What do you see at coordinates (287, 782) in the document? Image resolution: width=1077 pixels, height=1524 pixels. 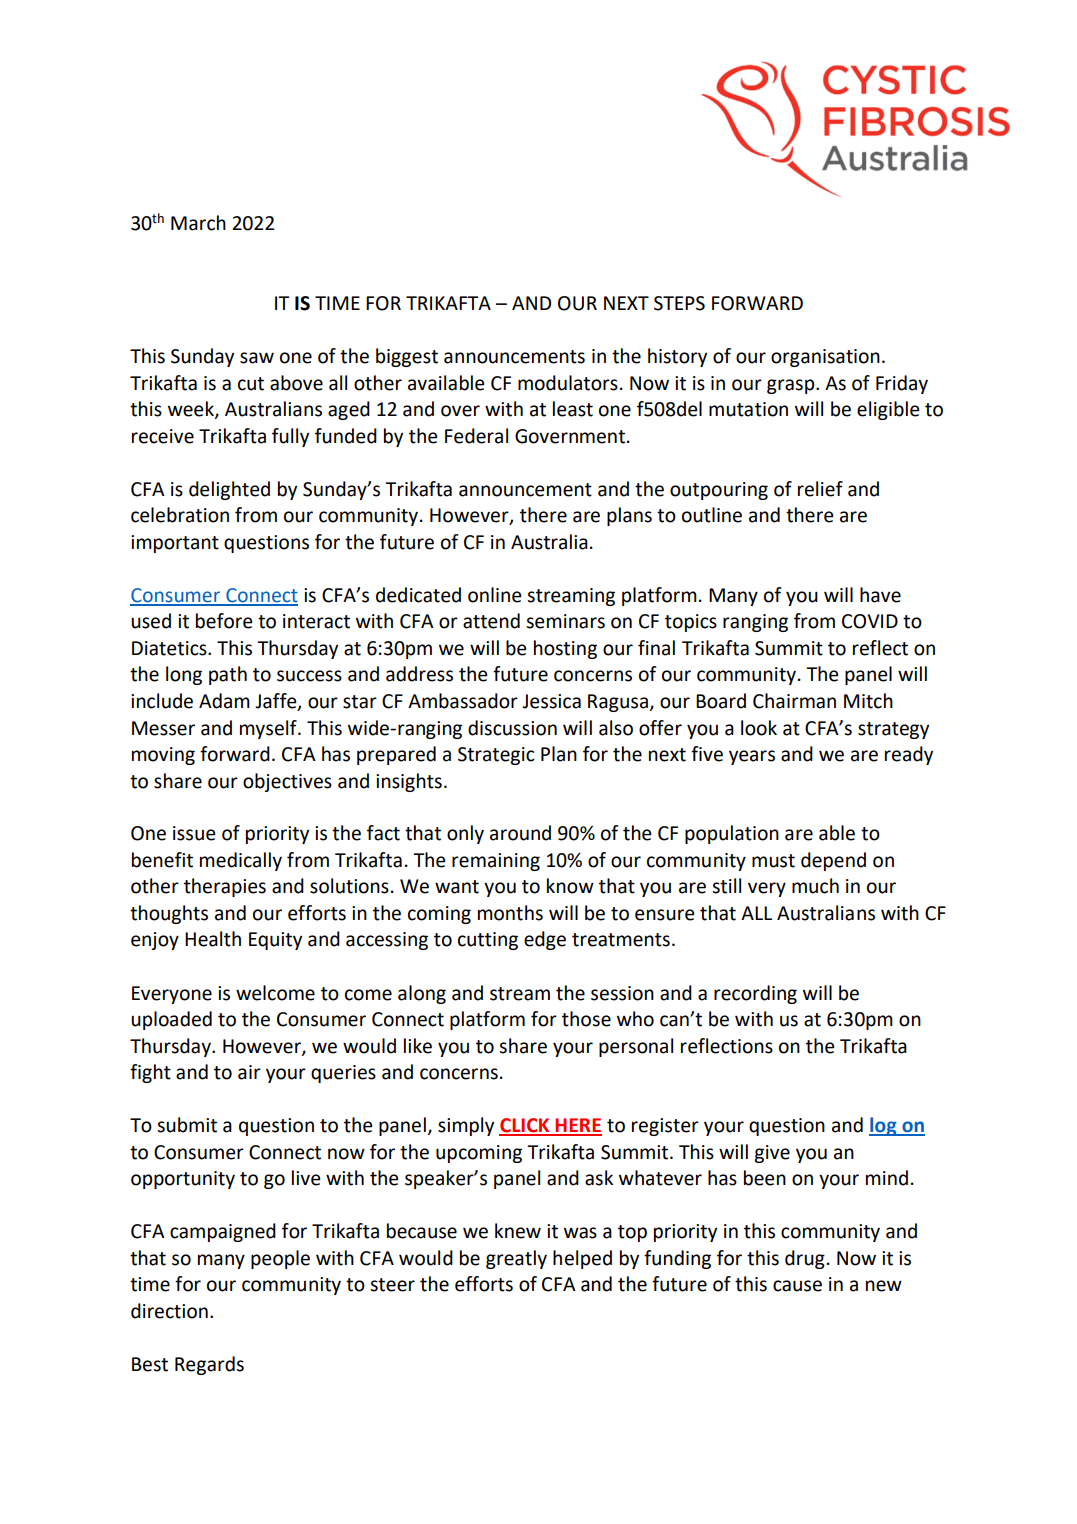 I see `objectives` at bounding box center [287, 782].
